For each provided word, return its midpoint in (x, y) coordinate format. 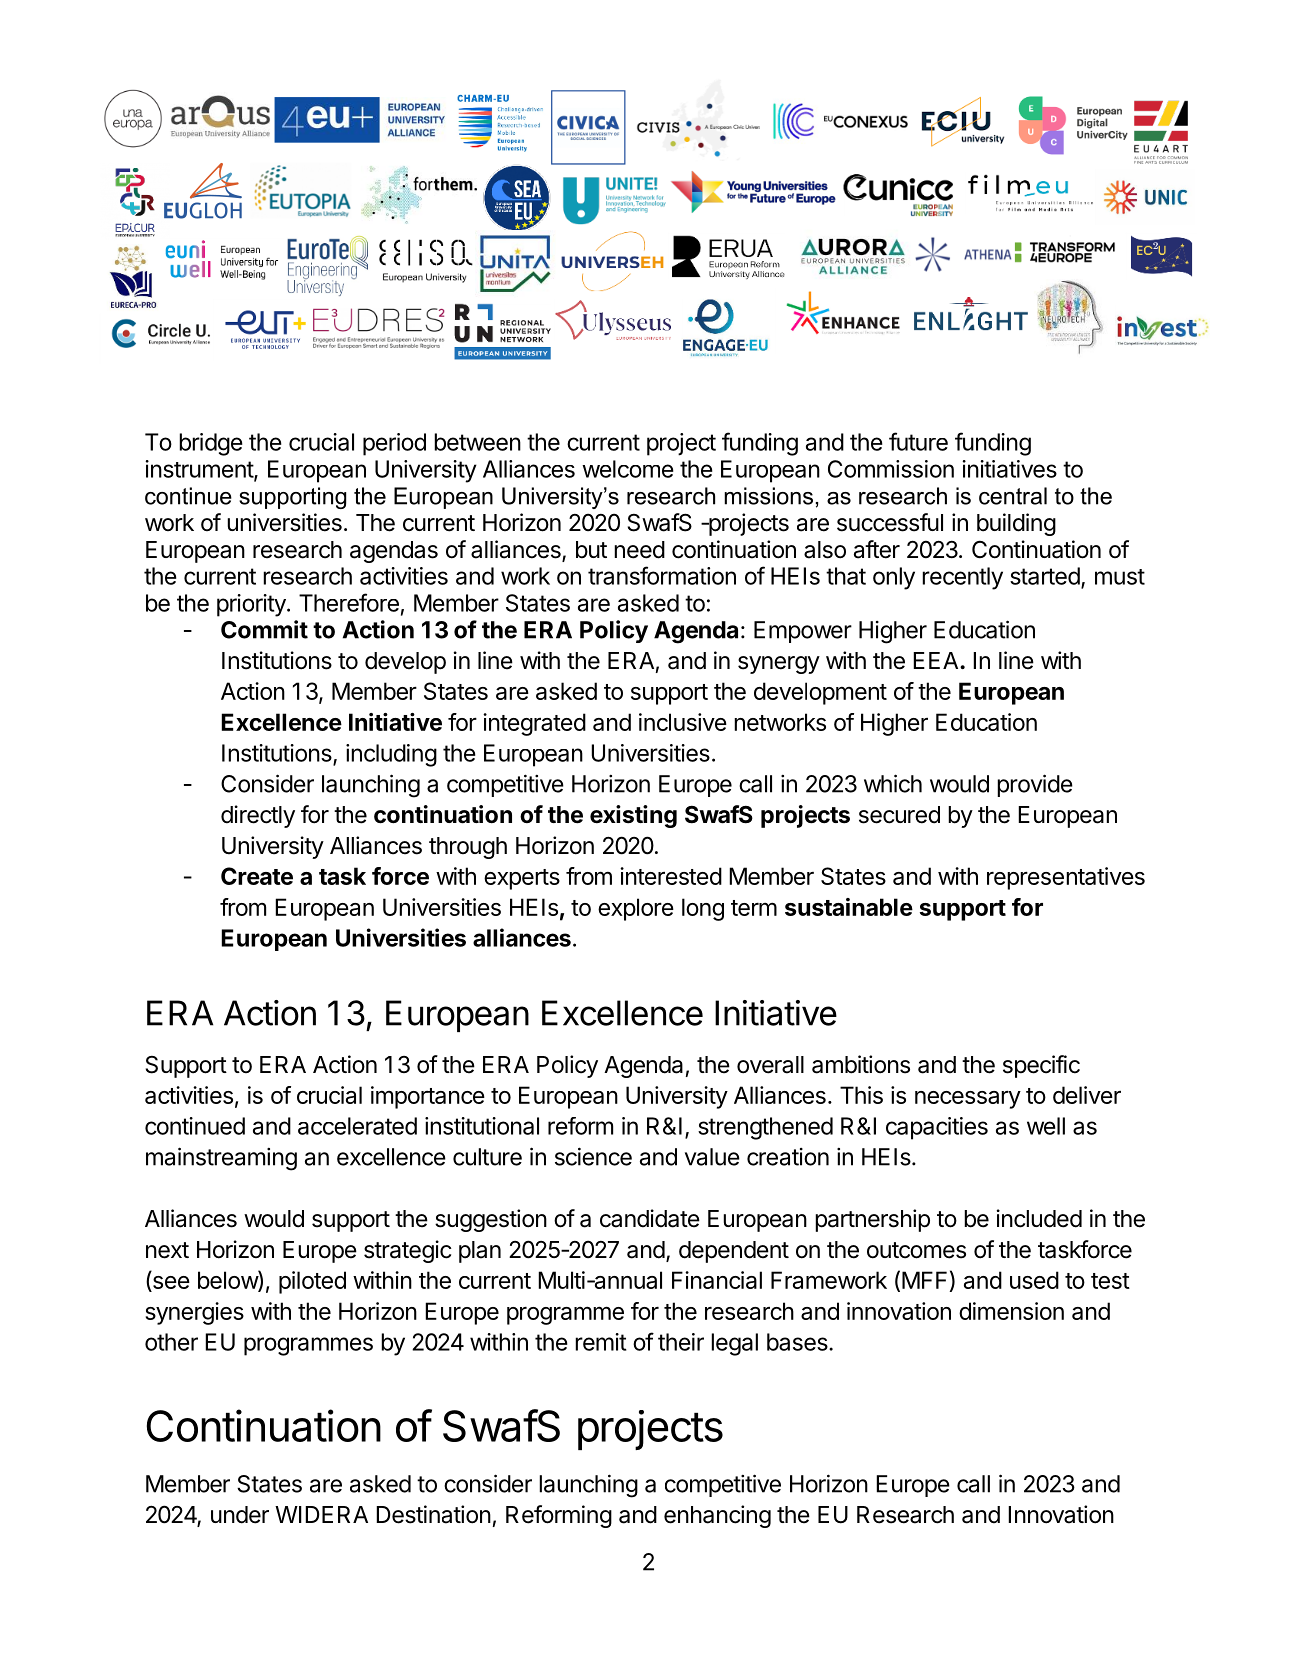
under (240, 1515)
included (1039, 1218)
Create (257, 876)
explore (636, 909)
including (391, 755)
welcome (628, 469)
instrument (200, 470)
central (1013, 496)
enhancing (717, 1516)
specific (1041, 1066)
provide (1035, 785)
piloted (312, 1282)
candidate (650, 1218)
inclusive (683, 722)
